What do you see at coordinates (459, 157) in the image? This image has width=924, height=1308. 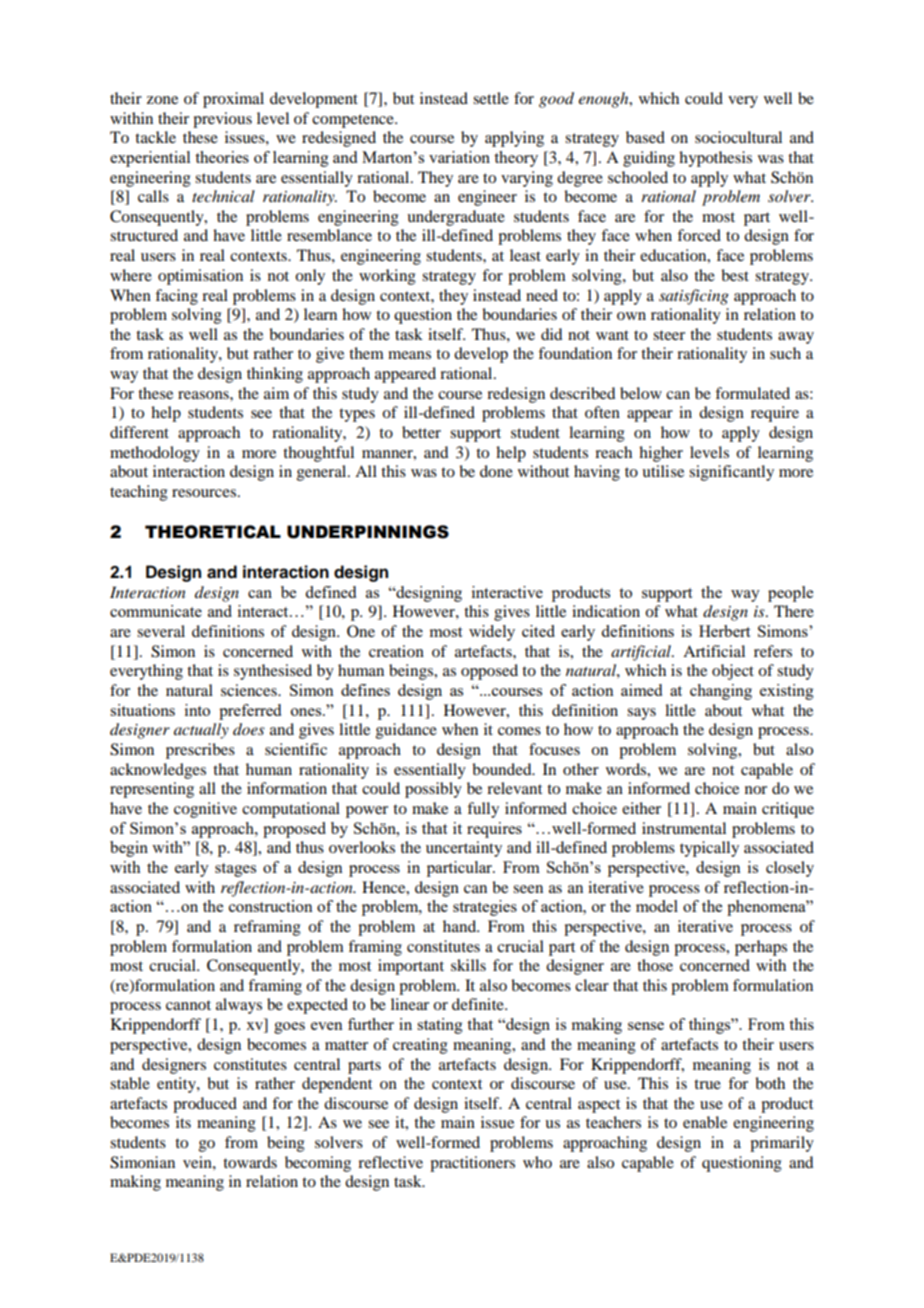 I see `variation` at bounding box center [459, 157].
